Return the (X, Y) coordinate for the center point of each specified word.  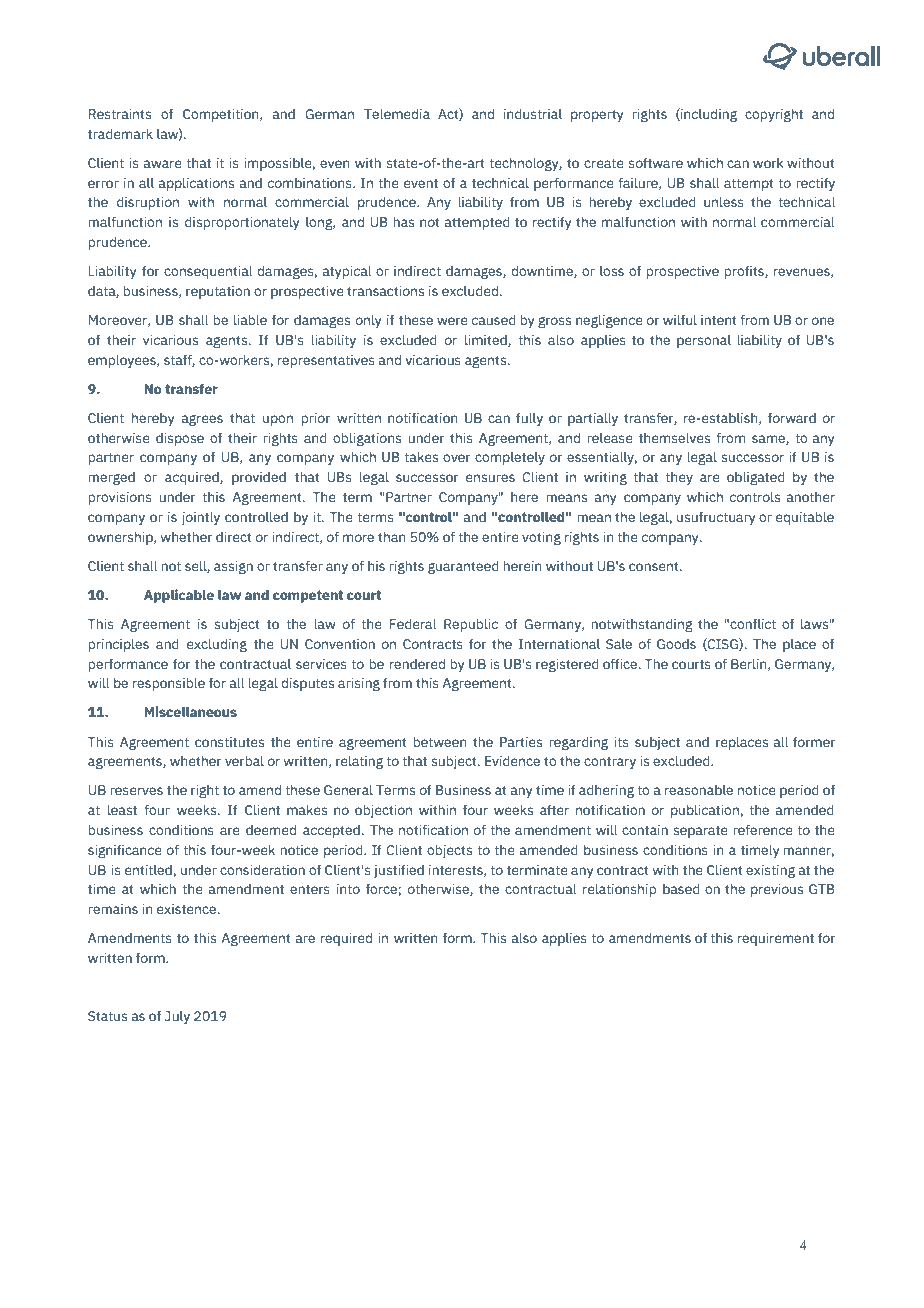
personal (704, 341)
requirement (776, 939)
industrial (533, 113)
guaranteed (463, 567)
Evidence (512, 760)
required (346, 939)
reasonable (699, 790)
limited (487, 341)
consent (655, 566)
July (177, 1017)
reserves (136, 791)
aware (163, 164)
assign (233, 567)
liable (250, 319)
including (708, 115)
